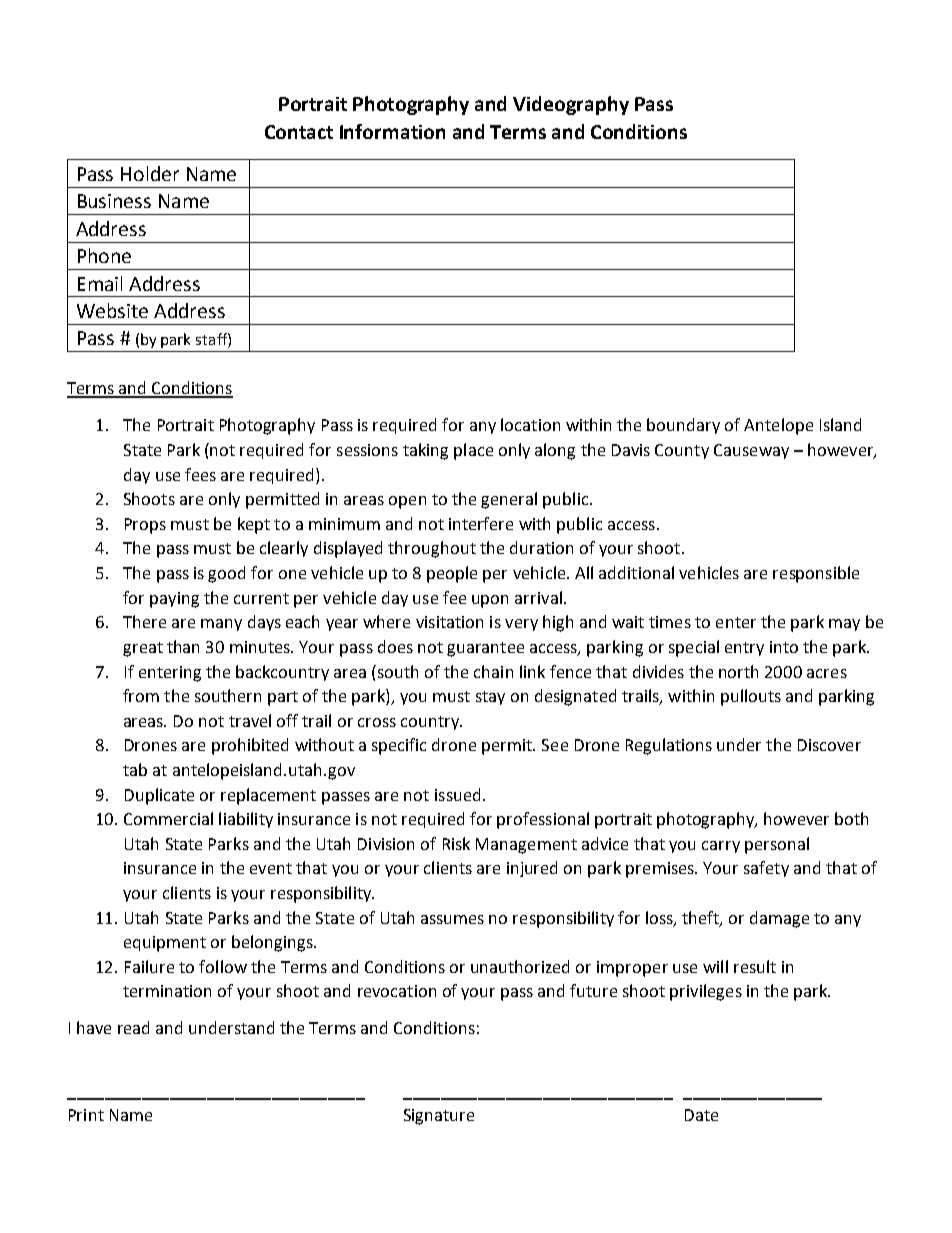  Describe the element at coordinates (174, 600) in the screenshot. I see `paying` at that location.
